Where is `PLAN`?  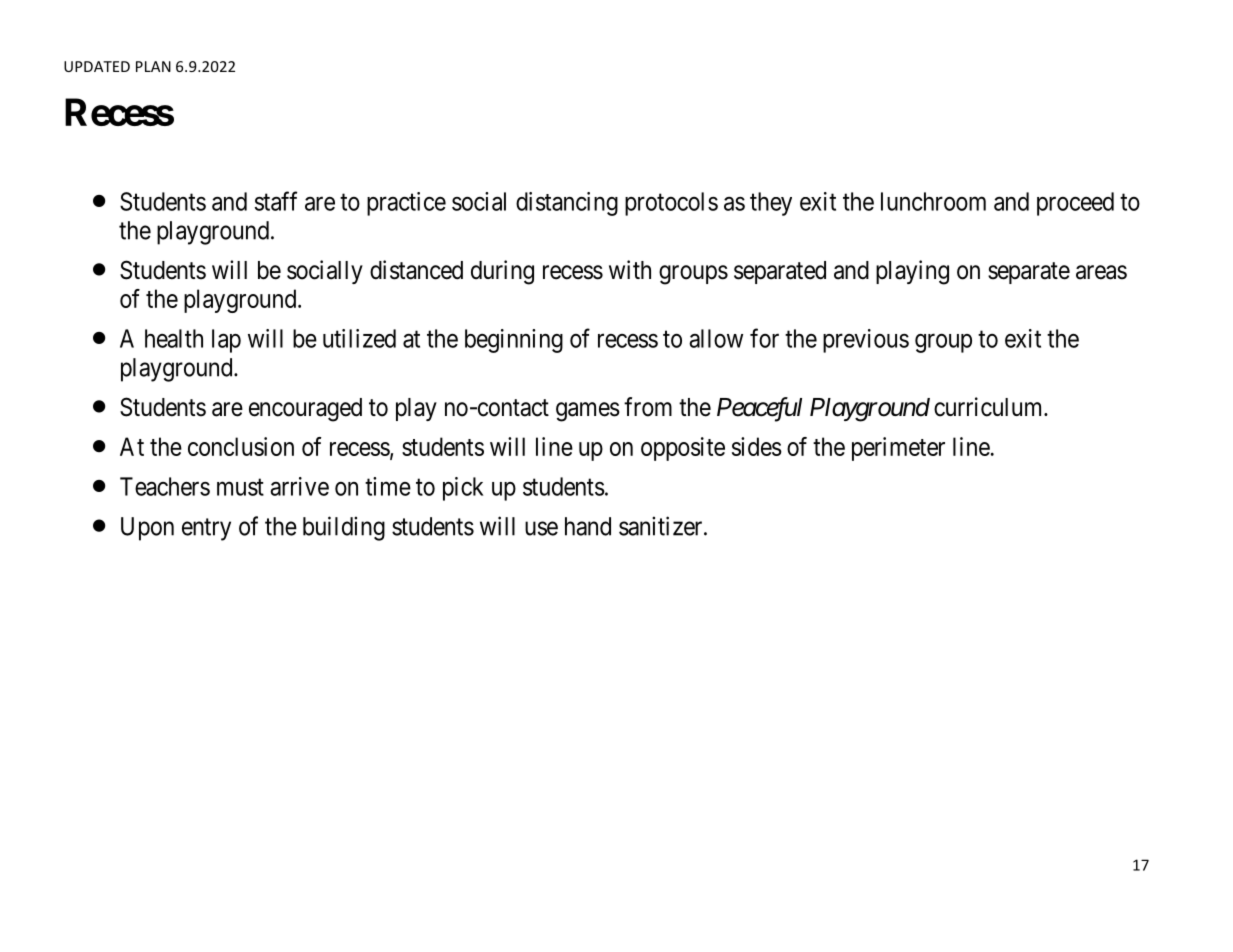 PLAN is located at coordinates (153, 66).
